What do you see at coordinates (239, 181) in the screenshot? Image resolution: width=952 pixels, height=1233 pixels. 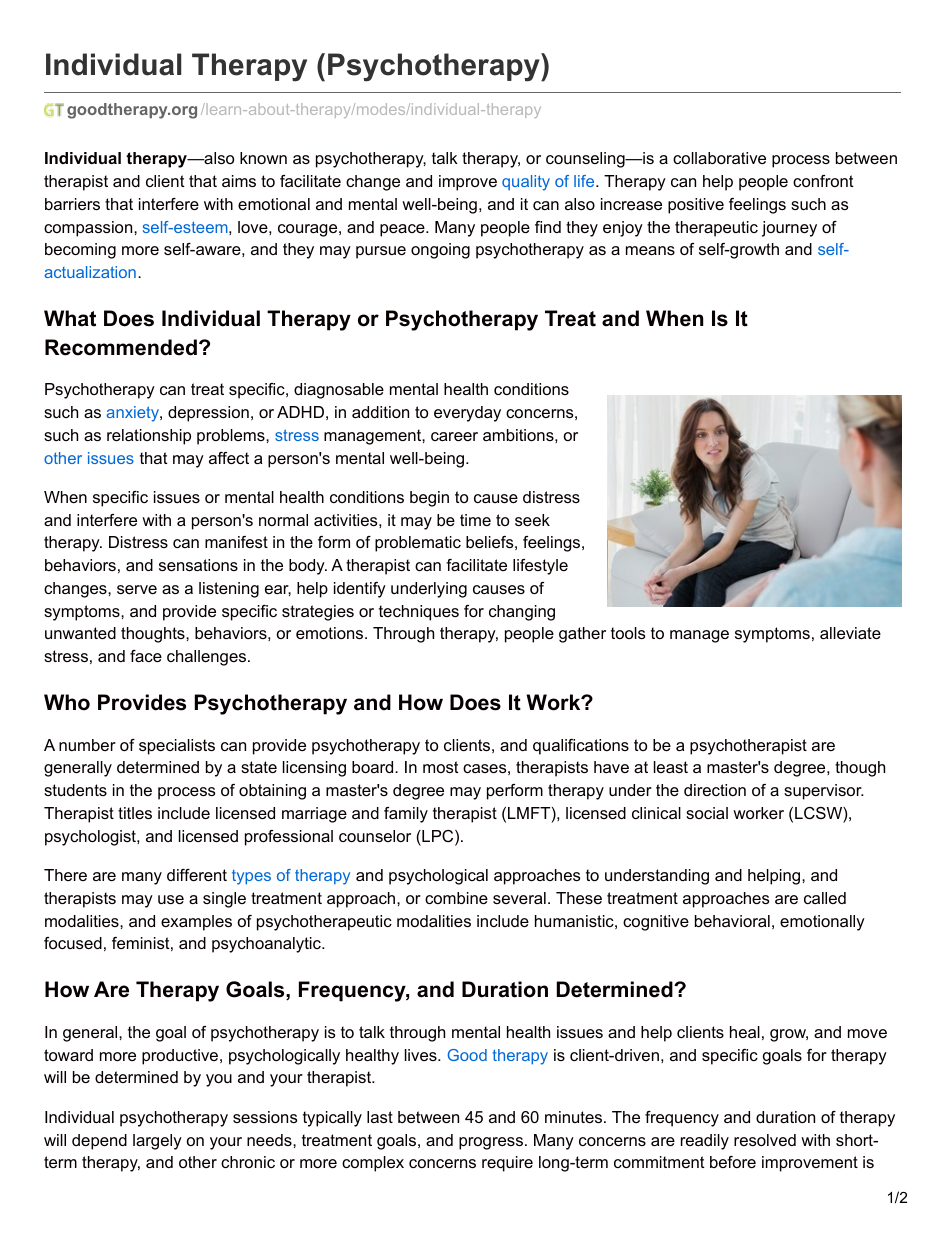 I see `aims` at bounding box center [239, 181].
